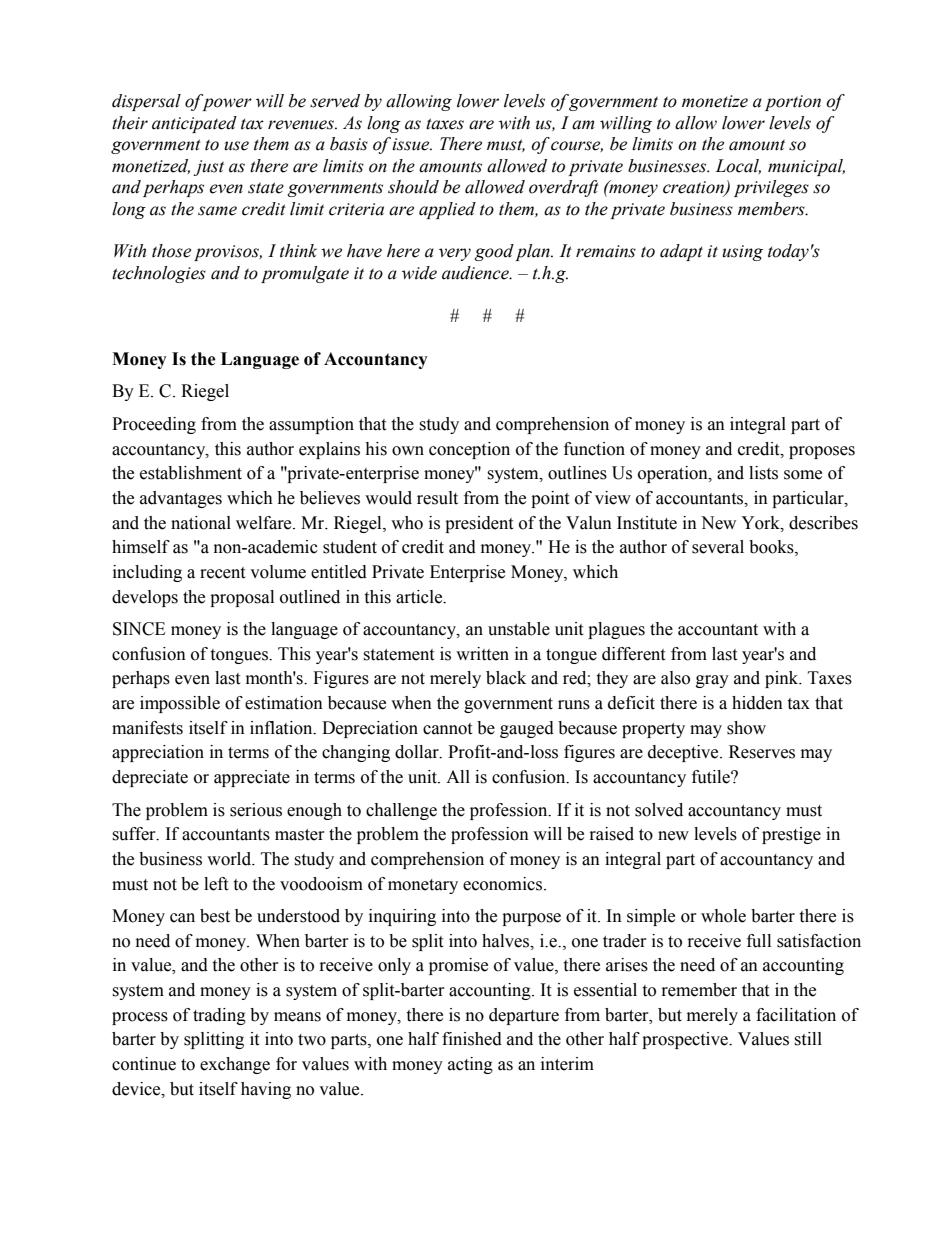  What do you see at coordinates (235, 1065) in the image?
I see `exchange` at bounding box center [235, 1065].
